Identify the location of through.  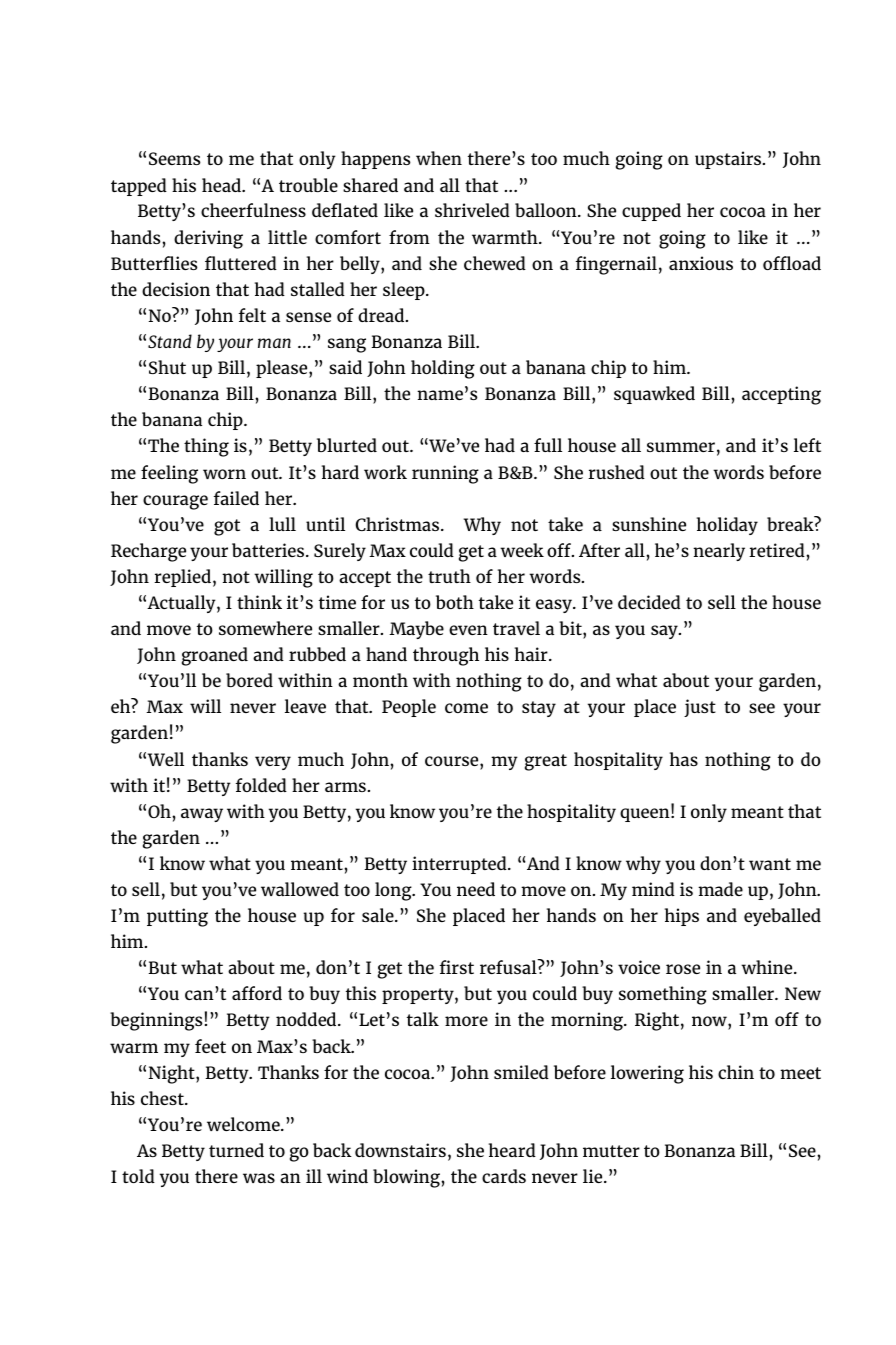
(446, 656).
